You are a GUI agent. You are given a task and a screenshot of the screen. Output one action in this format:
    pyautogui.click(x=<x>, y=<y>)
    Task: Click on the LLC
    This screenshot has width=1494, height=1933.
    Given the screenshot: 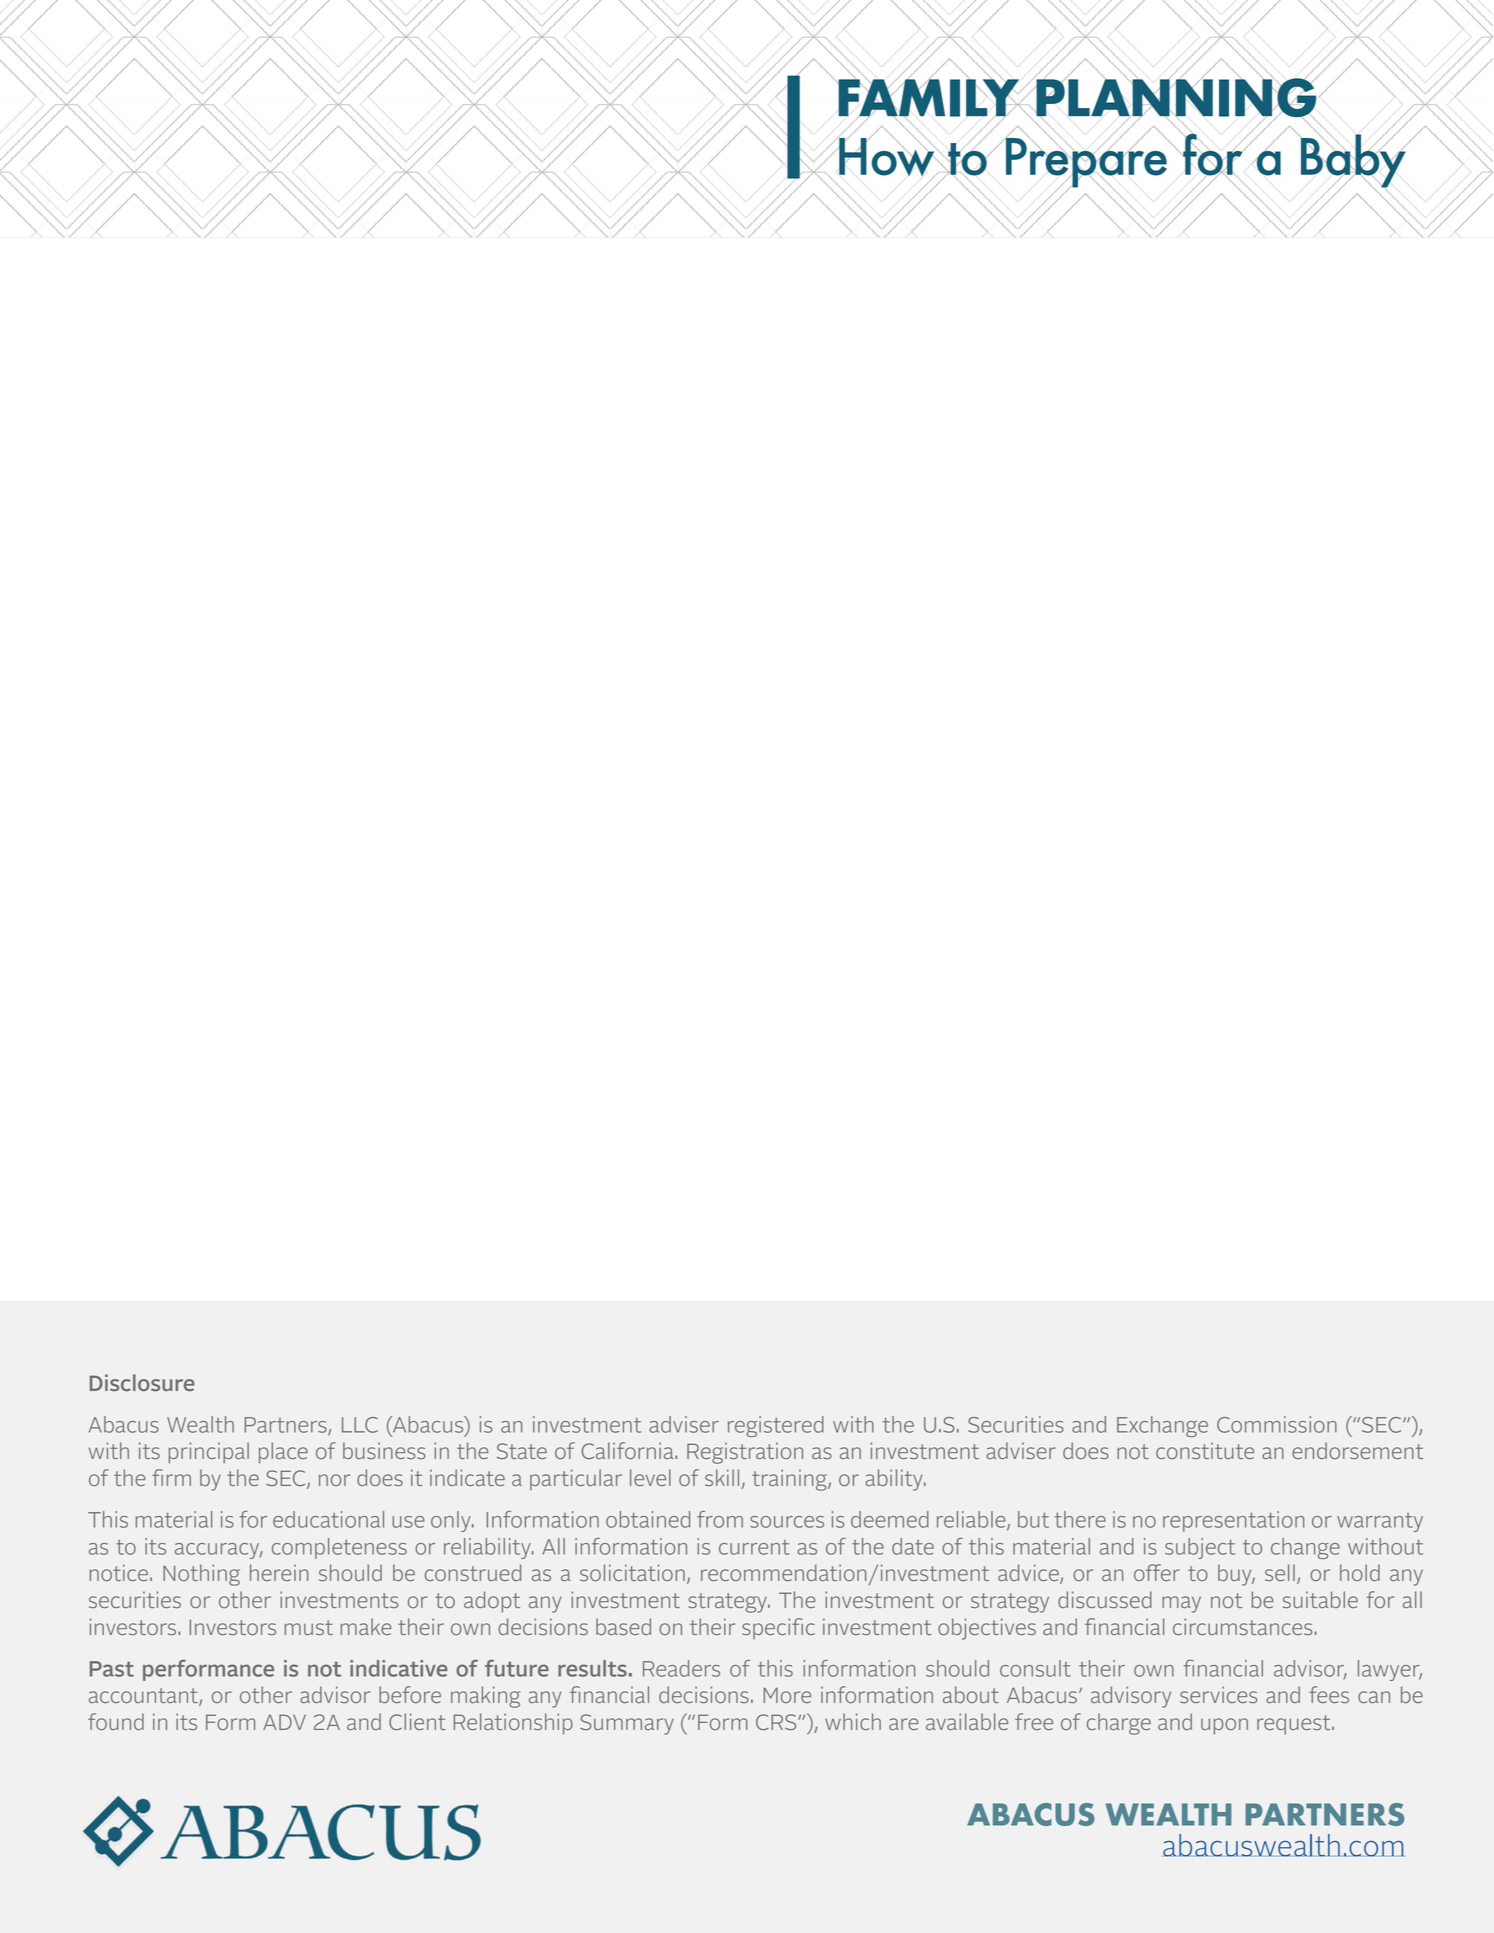 What is the action you would take?
    pyautogui.click(x=360, y=1425)
